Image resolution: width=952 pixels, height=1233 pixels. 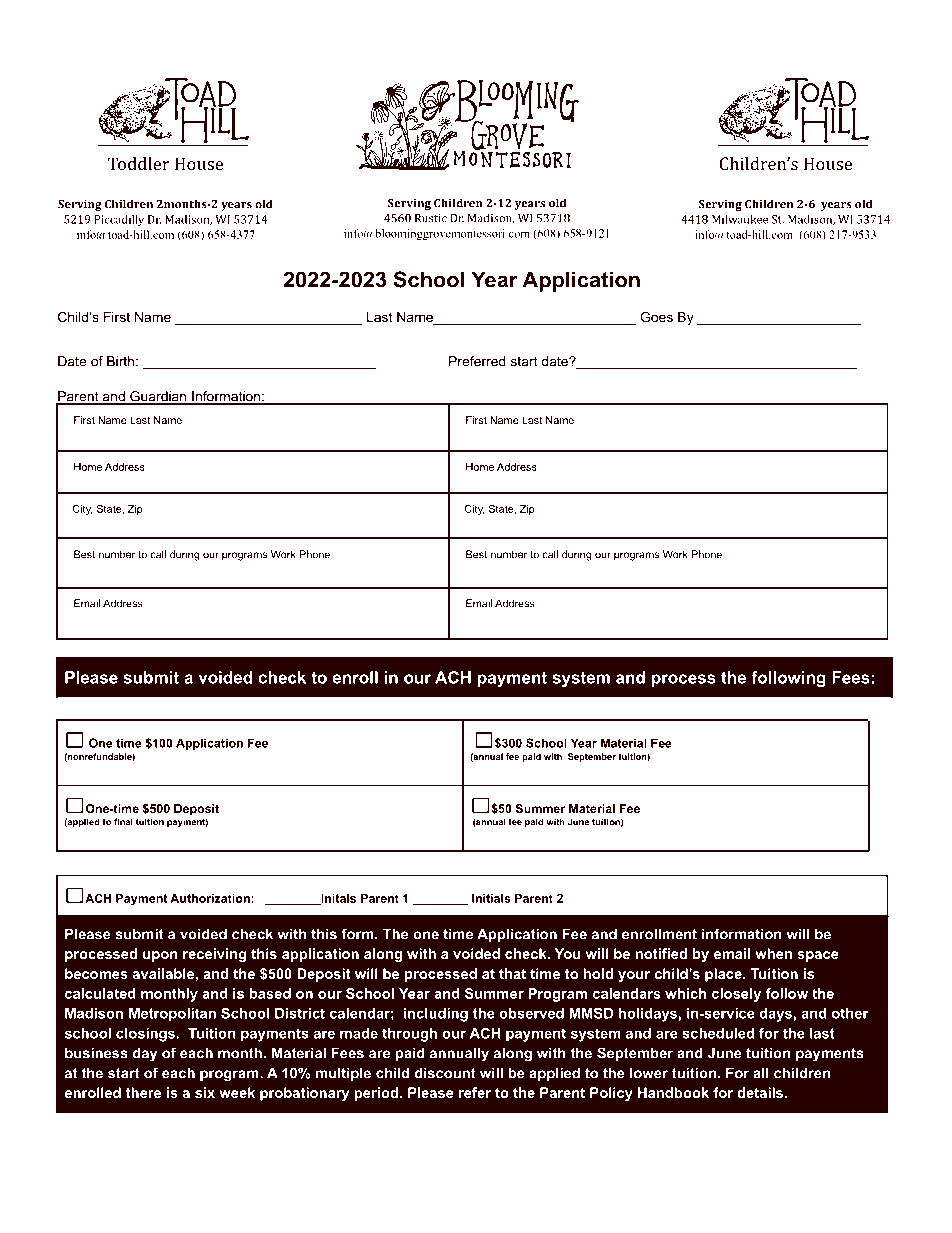 What do you see at coordinates (491, 898) in the image?
I see `Initials` at bounding box center [491, 898].
